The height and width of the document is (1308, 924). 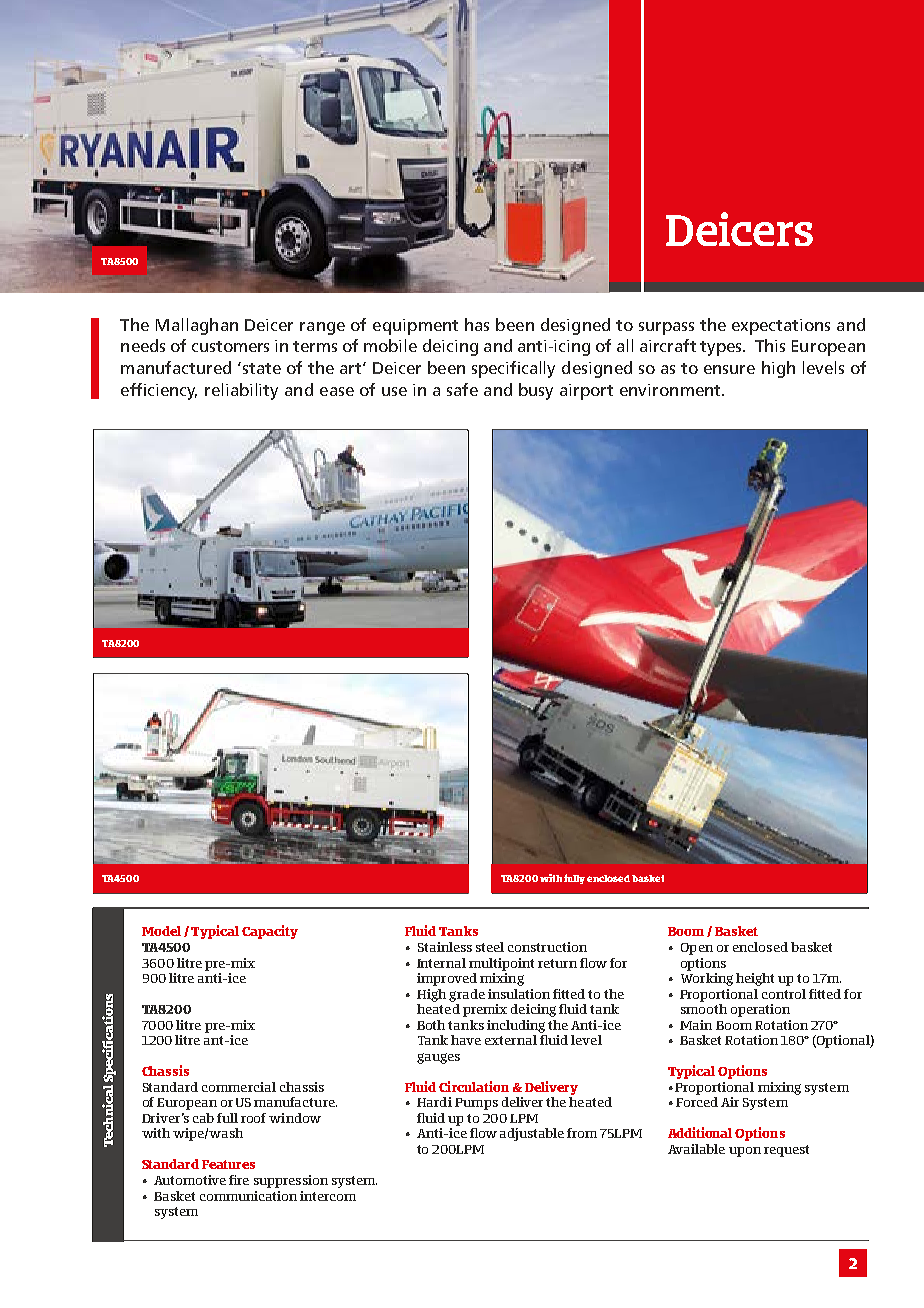 I want to click on Features, so click(x=228, y=1164).
